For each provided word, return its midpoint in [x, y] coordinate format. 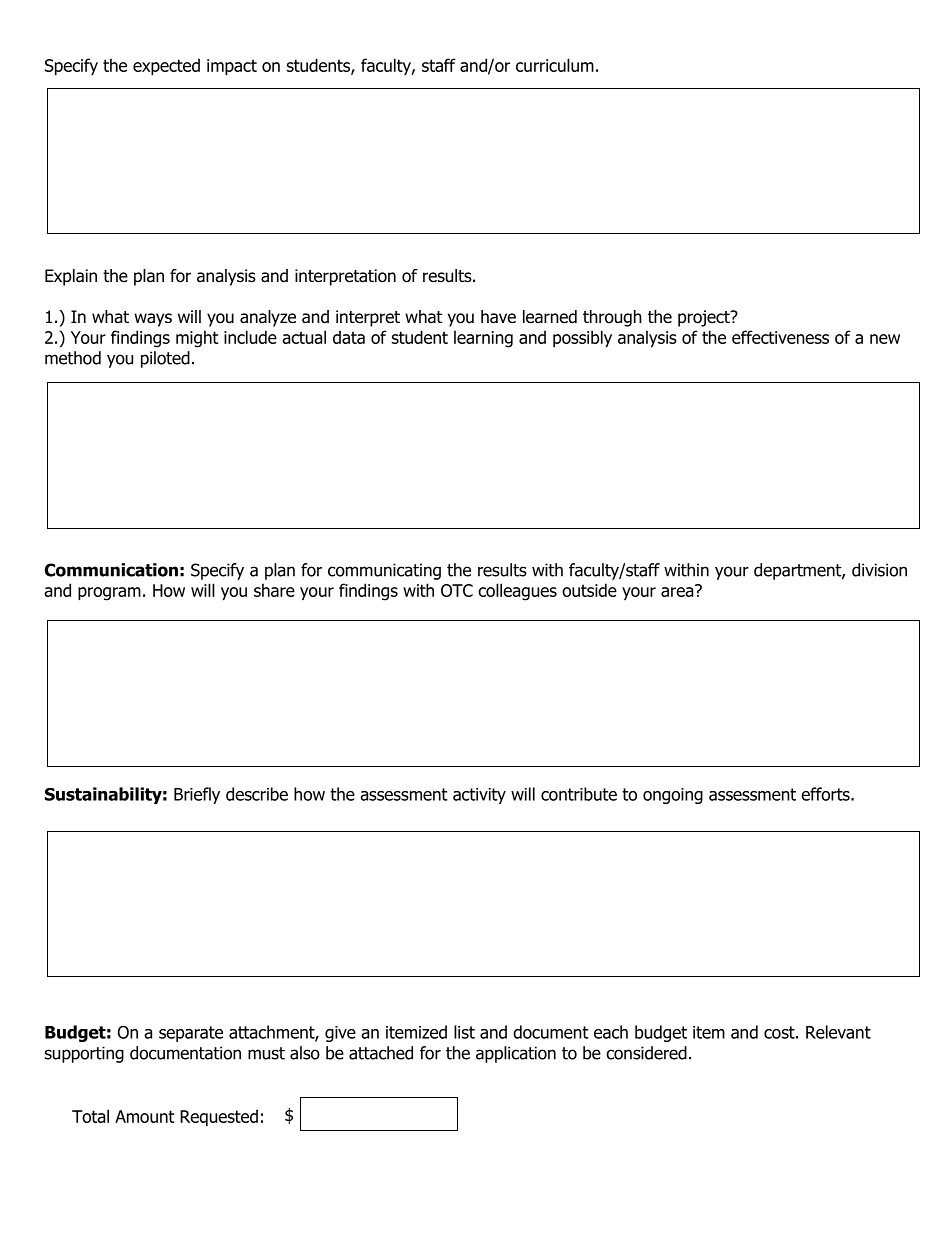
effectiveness [780, 337]
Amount [144, 1116]
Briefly [197, 795]
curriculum [555, 65]
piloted [165, 359]
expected [166, 66]
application [516, 1054]
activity [479, 796]
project [705, 318]
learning [483, 339]
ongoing [673, 796]
